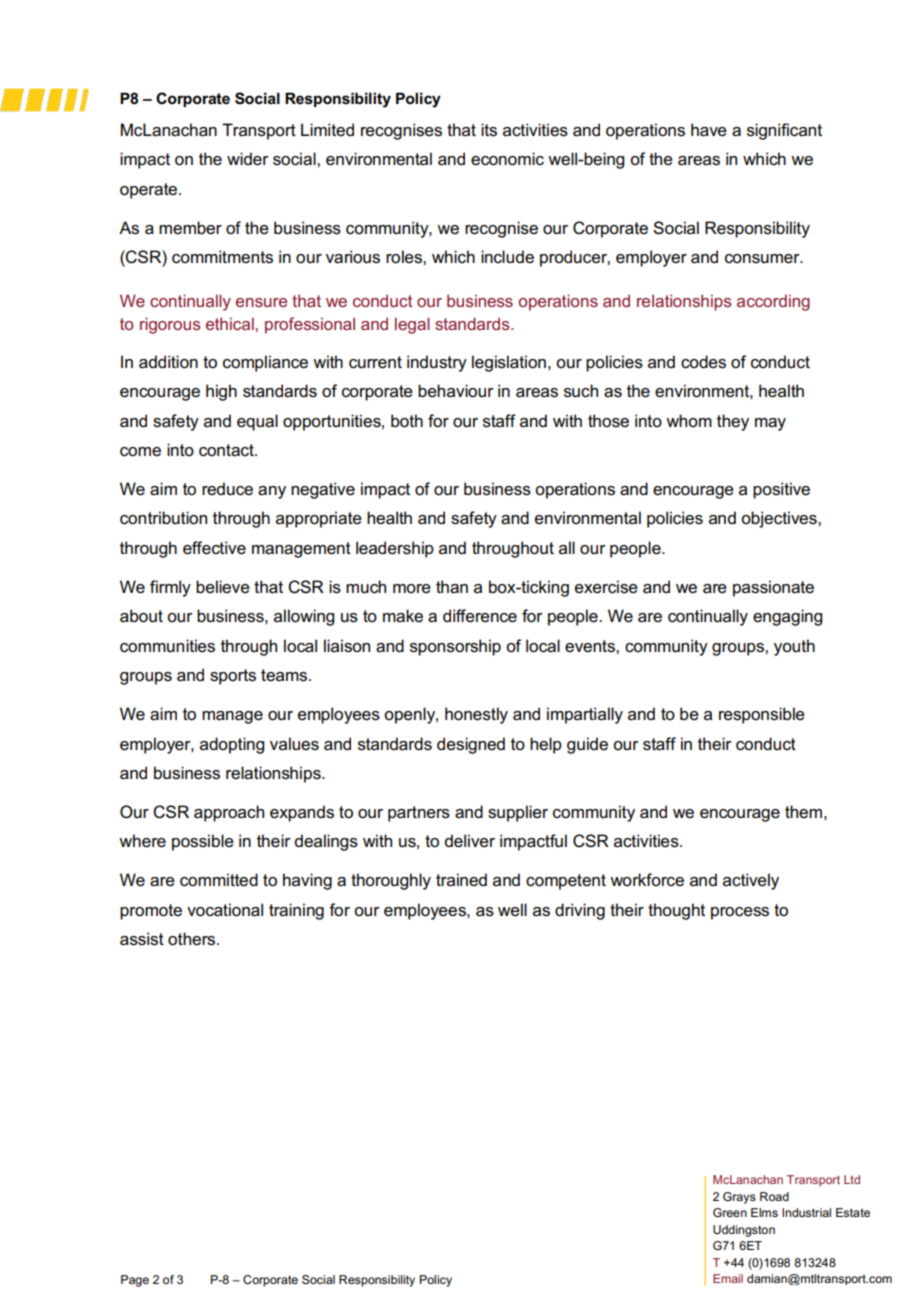 This screenshot has height=1308, width=924. I want to click on wider, so click(248, 159).
